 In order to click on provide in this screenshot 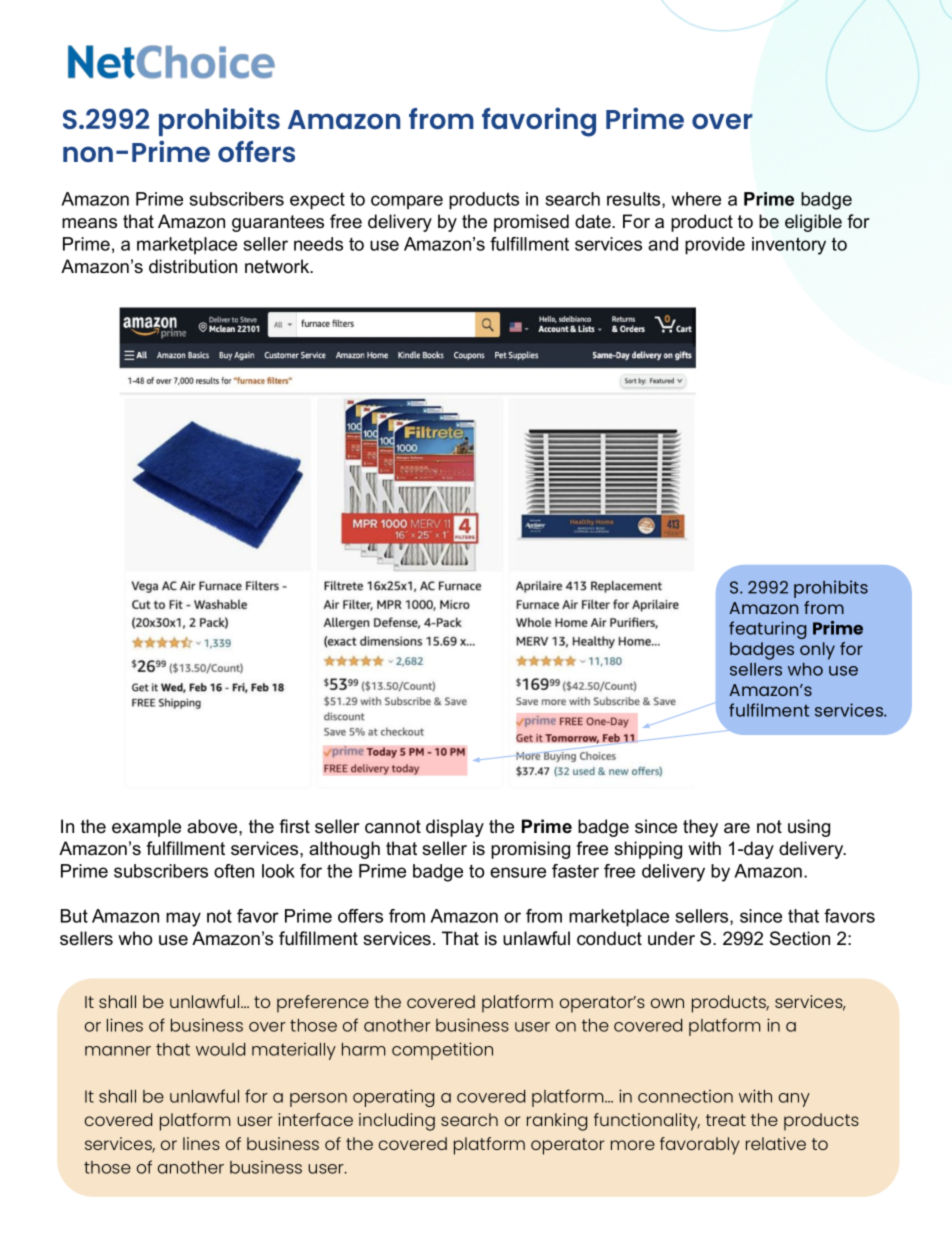, I will do `click(715, 246)`.
